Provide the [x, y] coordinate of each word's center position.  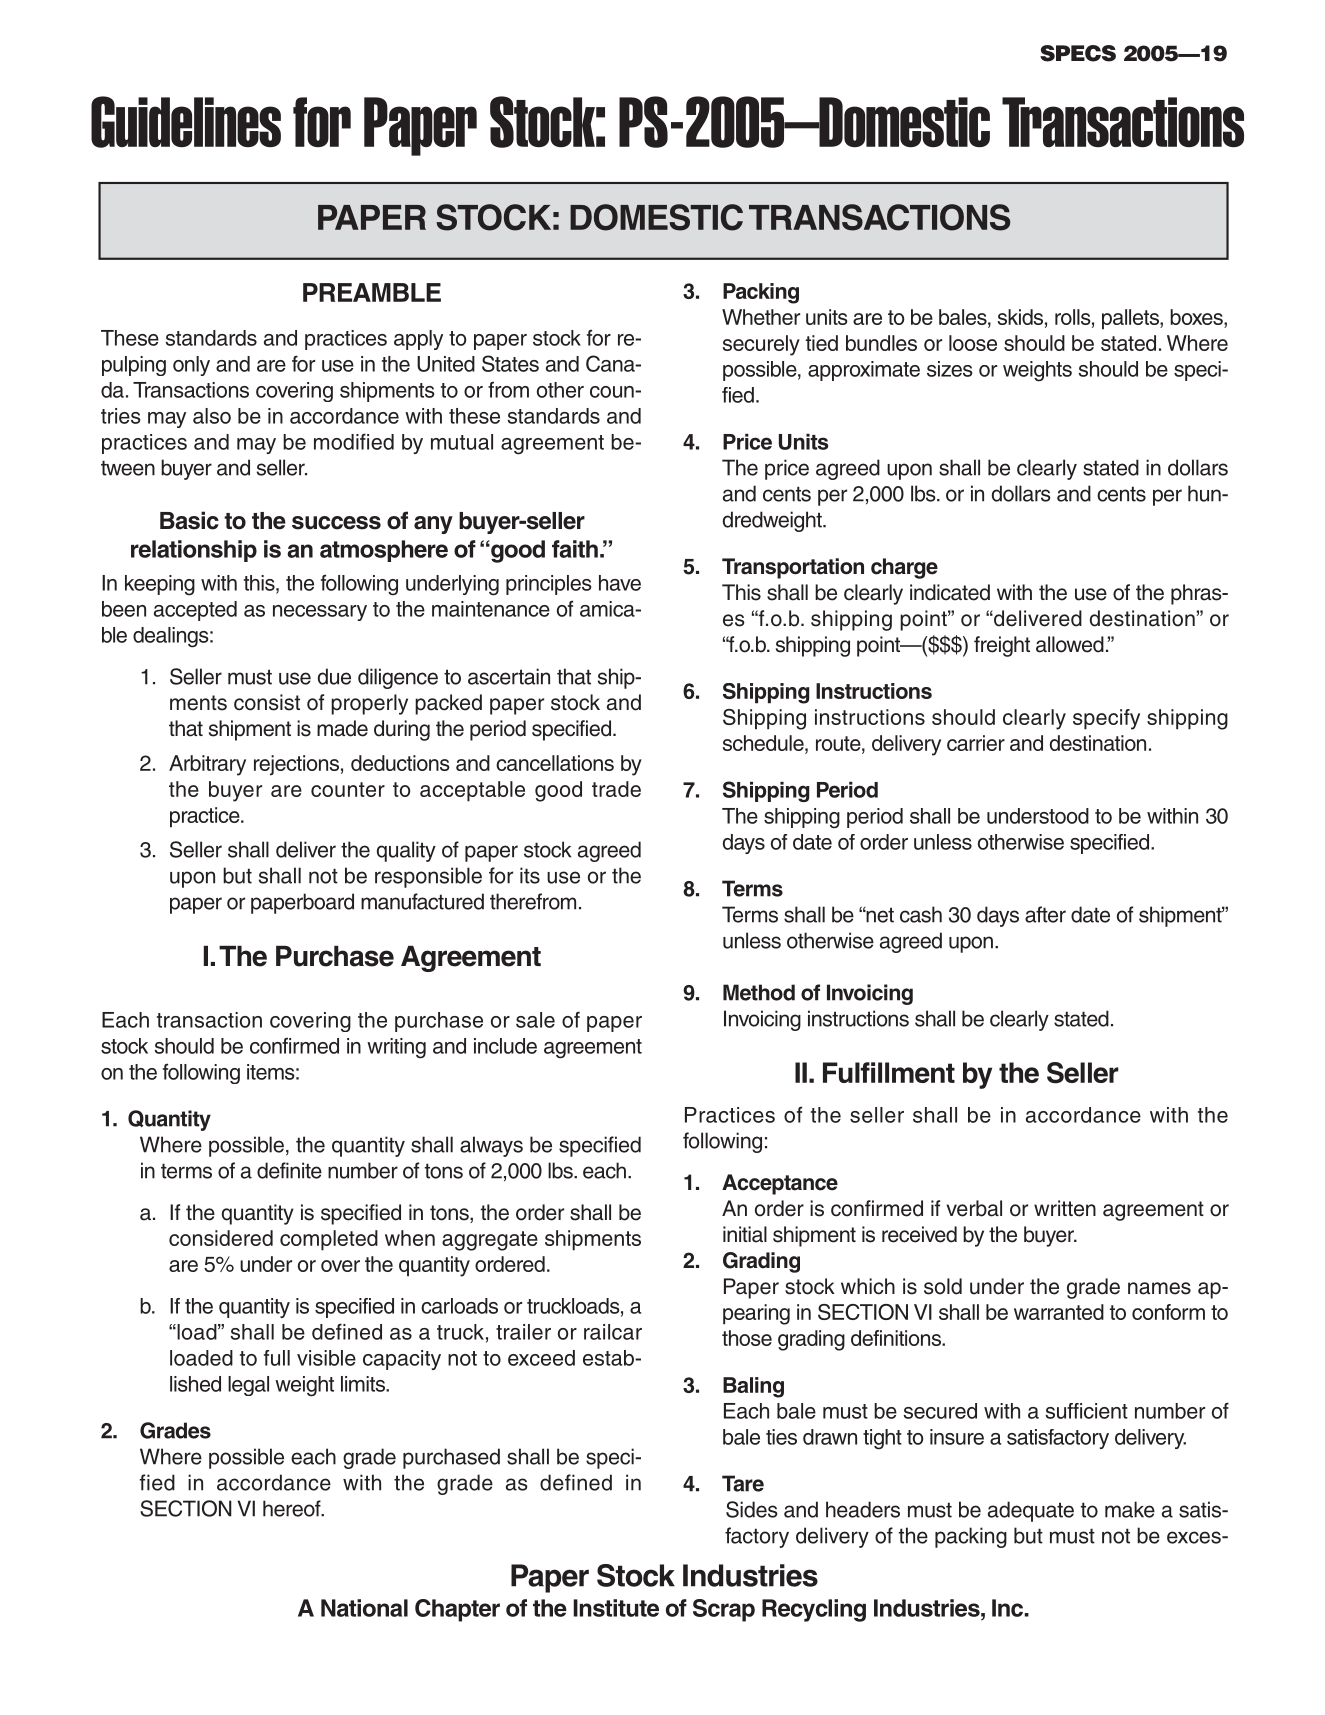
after [1045, 914]
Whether [761, 317]
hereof [293, 1508]
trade [616, 789]
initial [745, 1234]
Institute [616, 1608]
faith [575, 549]
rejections [296, 765]
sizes [949, 369]
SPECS [1078, 53]
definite [289, 1170]
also [212, 416]
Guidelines [186, 122]
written [1065, 1208]
